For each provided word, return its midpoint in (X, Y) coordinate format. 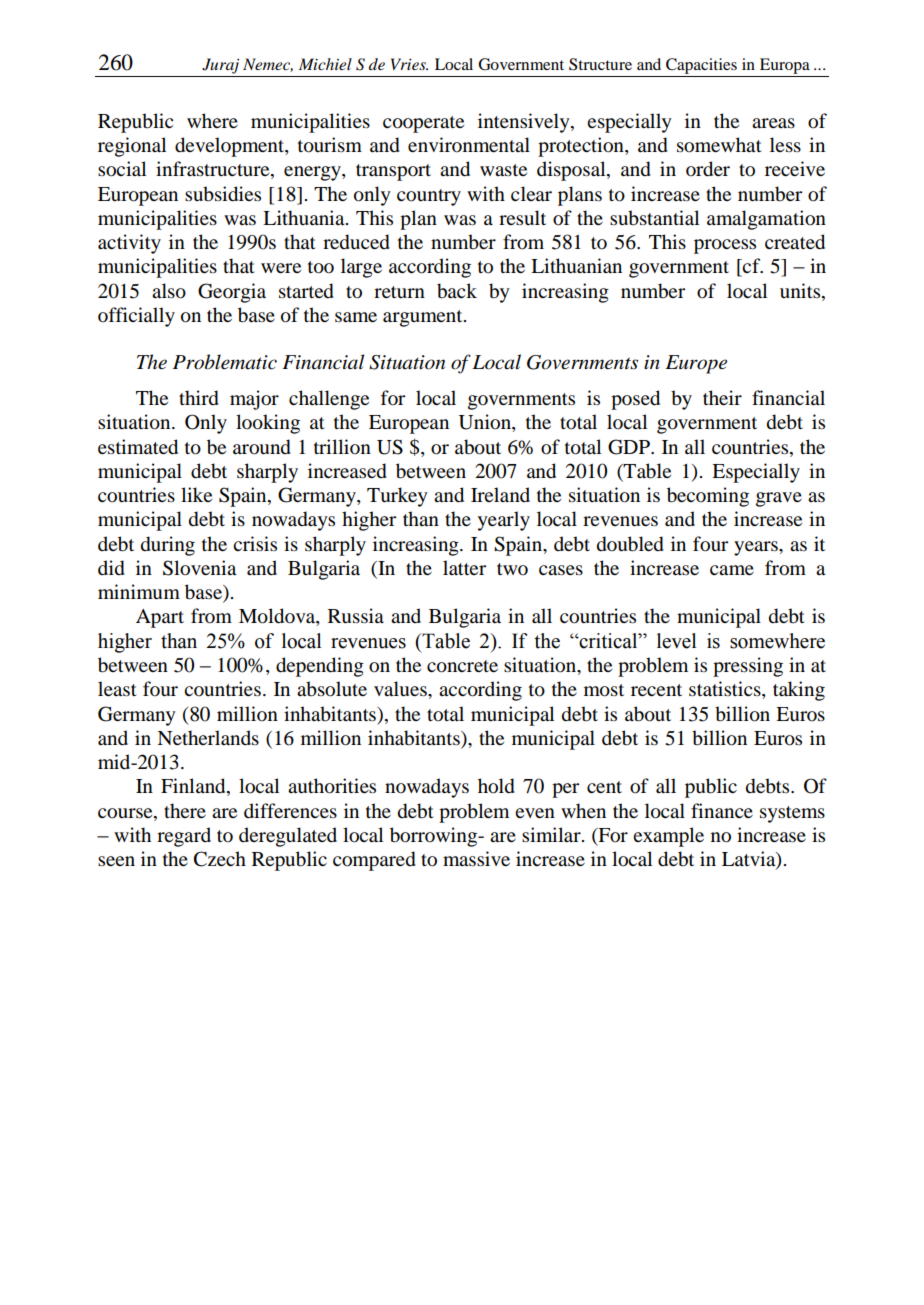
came (732, 570)
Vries (409, 64)
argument (424, 318)
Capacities (701, 66)
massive (476, 859)
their (722, 398)
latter (464, 567)
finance (722, 810)
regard (184, 837)
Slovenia (199, 568)
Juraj (220, 66)
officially (136, 317)
